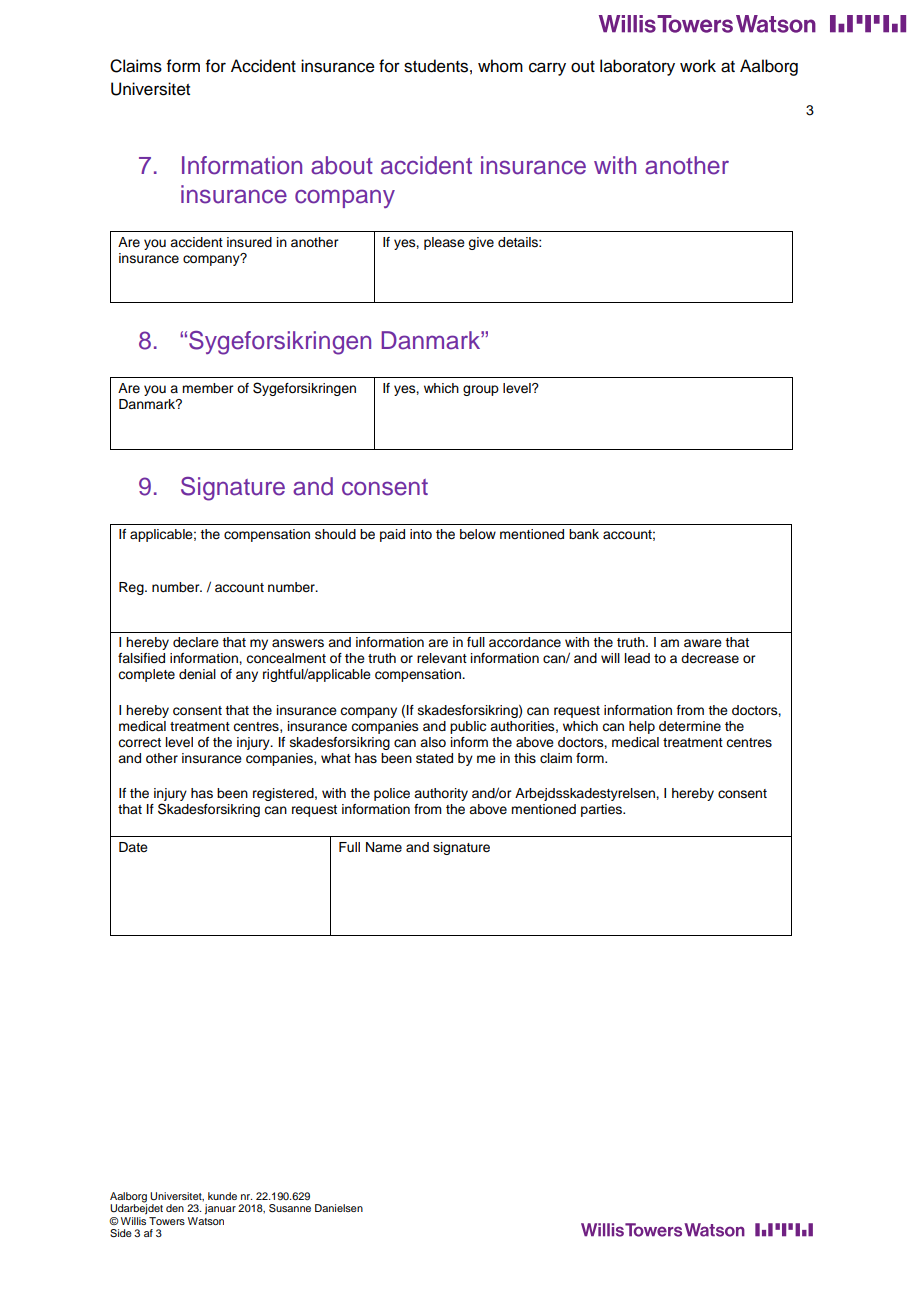 The width and height of the image is (924, 1308). I want to click on laboratory, so click(637, 67).
